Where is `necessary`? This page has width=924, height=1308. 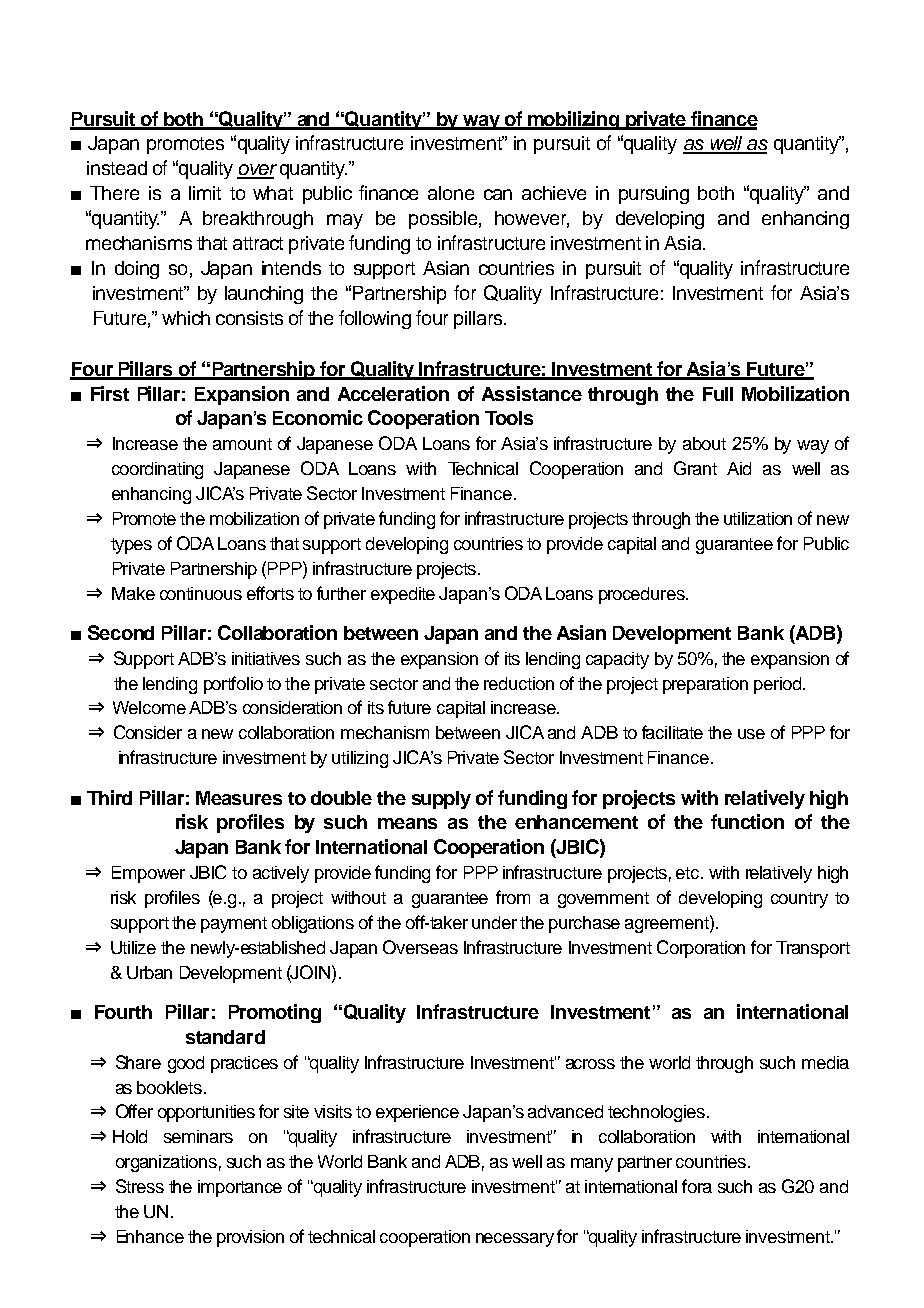
necessary is located at coordinates (515, 1240).
